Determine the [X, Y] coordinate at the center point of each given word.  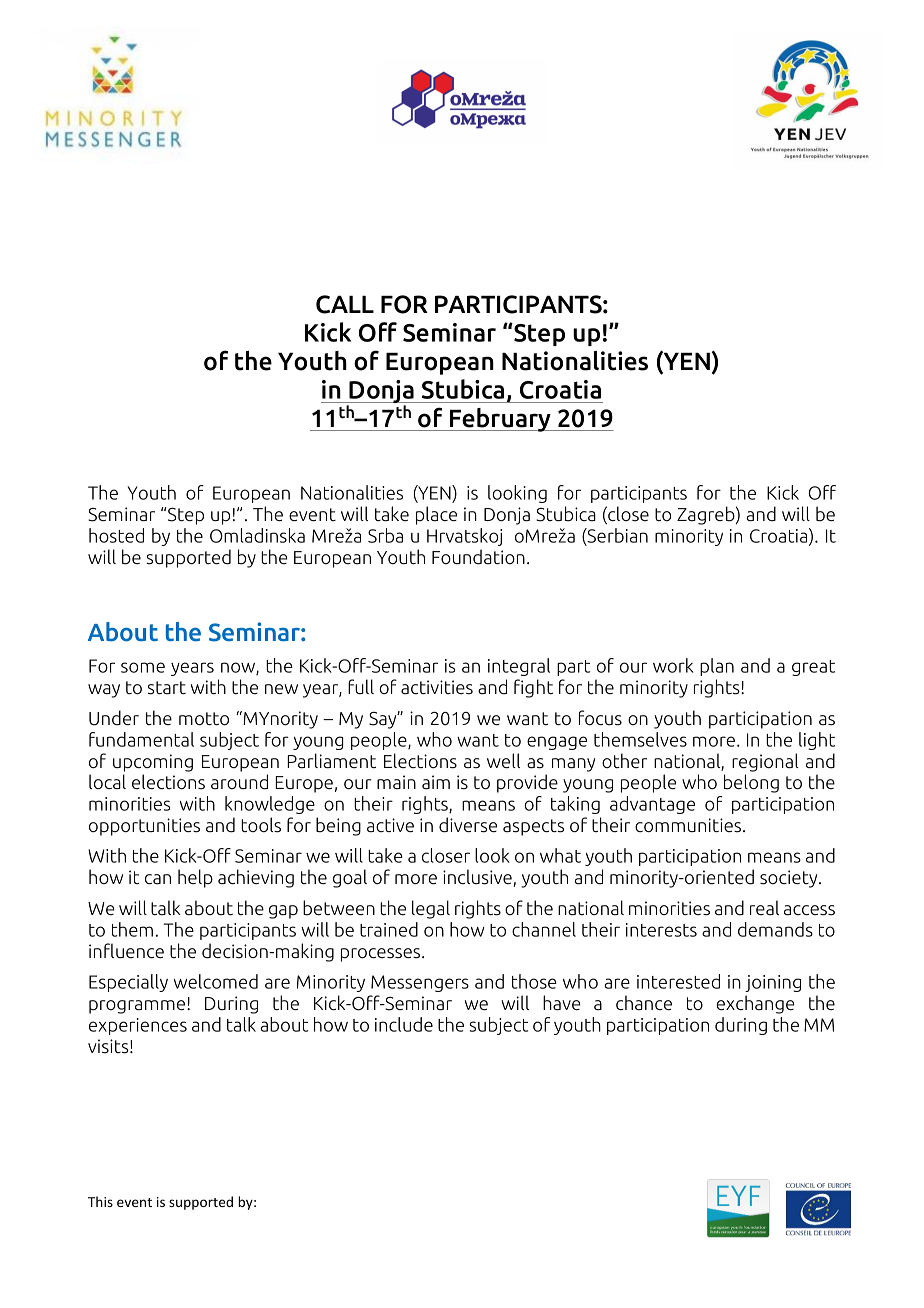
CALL [345, 304]
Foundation [478, 557]
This [100, 1201]
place [436, 515]
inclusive [478, 878]
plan [717, 667]
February [500, 420]
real [764, 907]
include [404, 1024]
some [143, 667]
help [195, 878]
